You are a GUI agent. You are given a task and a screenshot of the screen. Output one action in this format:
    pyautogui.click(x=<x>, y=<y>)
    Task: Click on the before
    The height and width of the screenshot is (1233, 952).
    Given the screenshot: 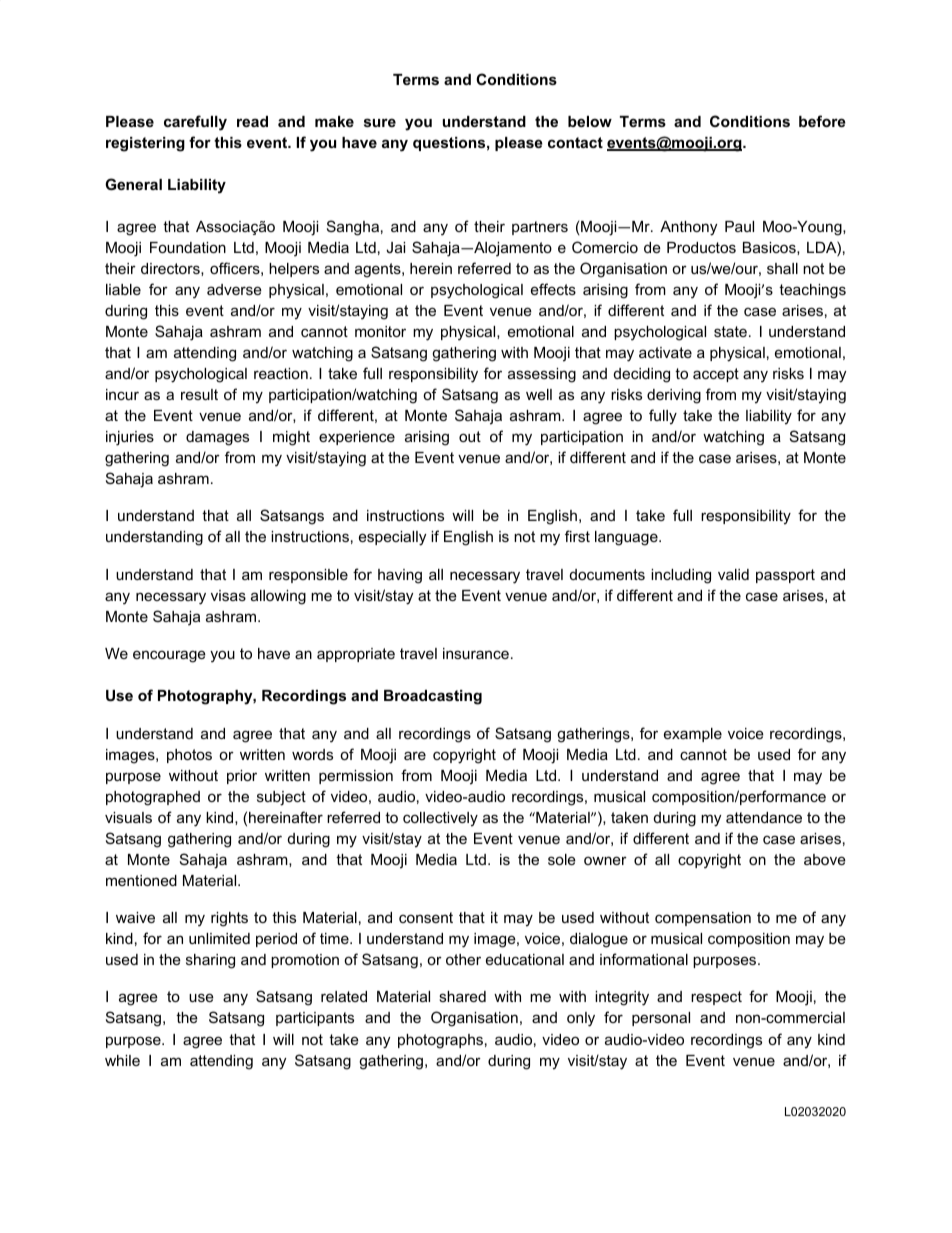 What is the action you would take?
    pyautogui.click(x=822, y=121)
